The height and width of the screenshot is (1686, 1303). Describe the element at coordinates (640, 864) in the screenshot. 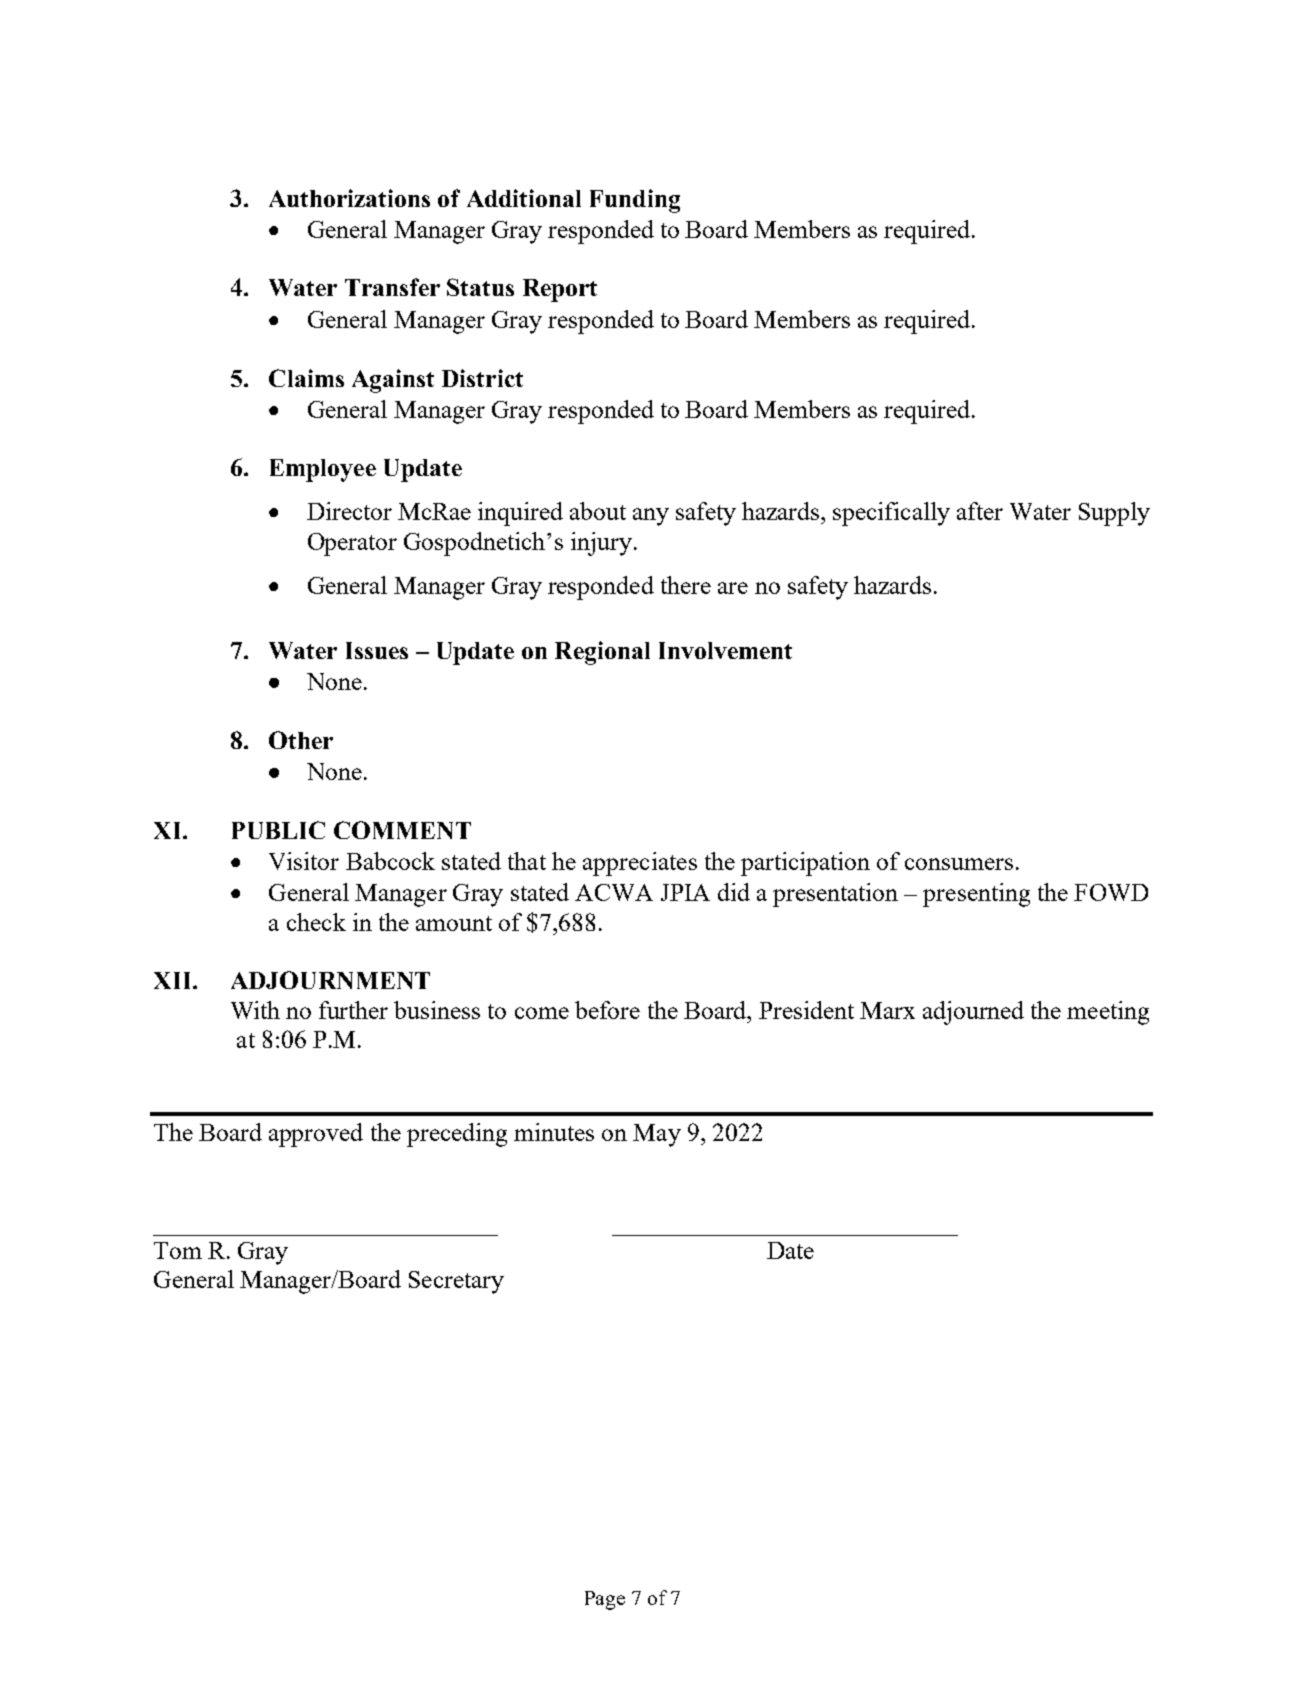

I see `appreciates` at that location.
